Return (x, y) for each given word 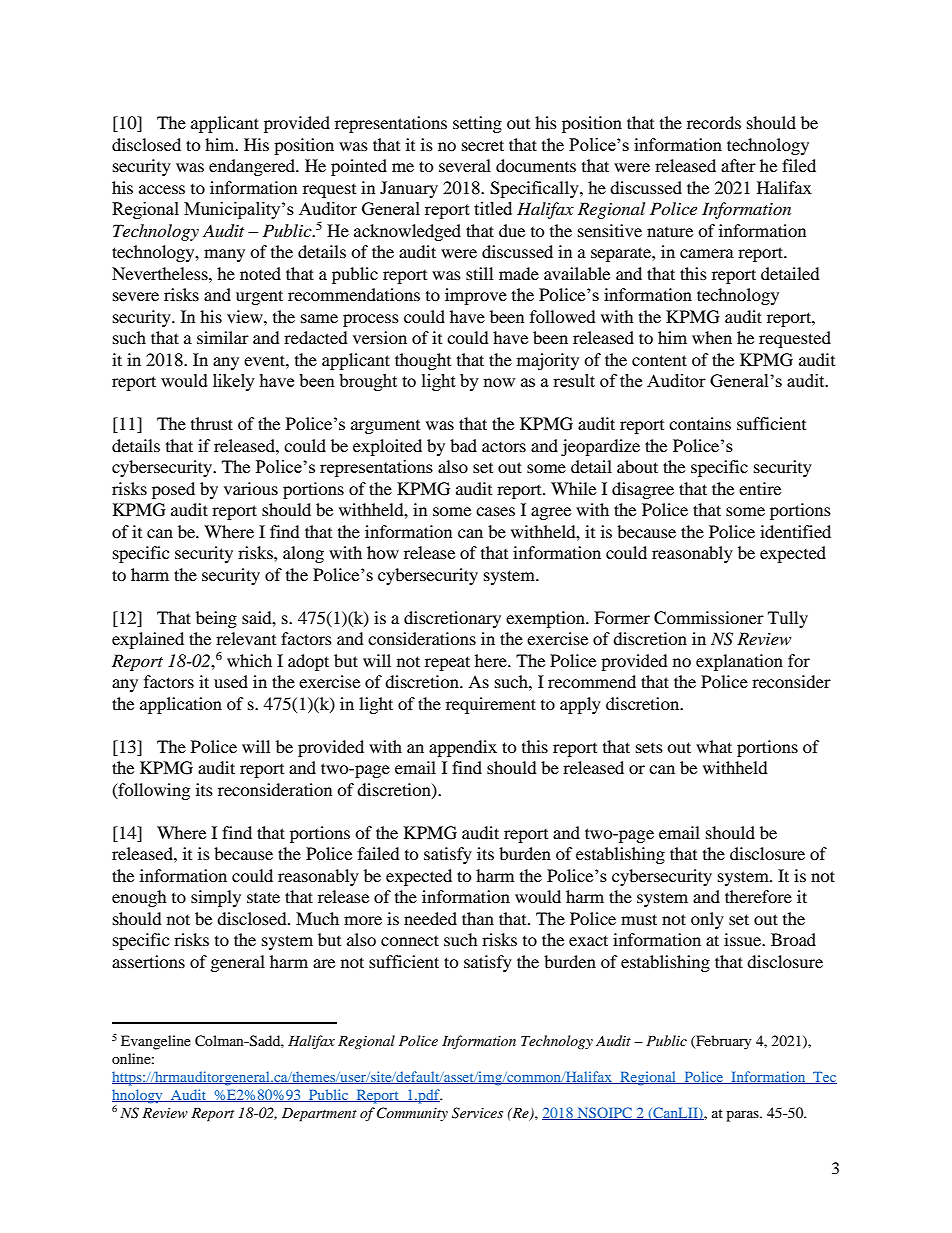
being (216, 619)
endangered (253, 167)
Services (477, 1113)
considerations (422, 638)
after (738, 165)
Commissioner (709, 618)
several (465, 165)
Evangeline (156, 1042)
